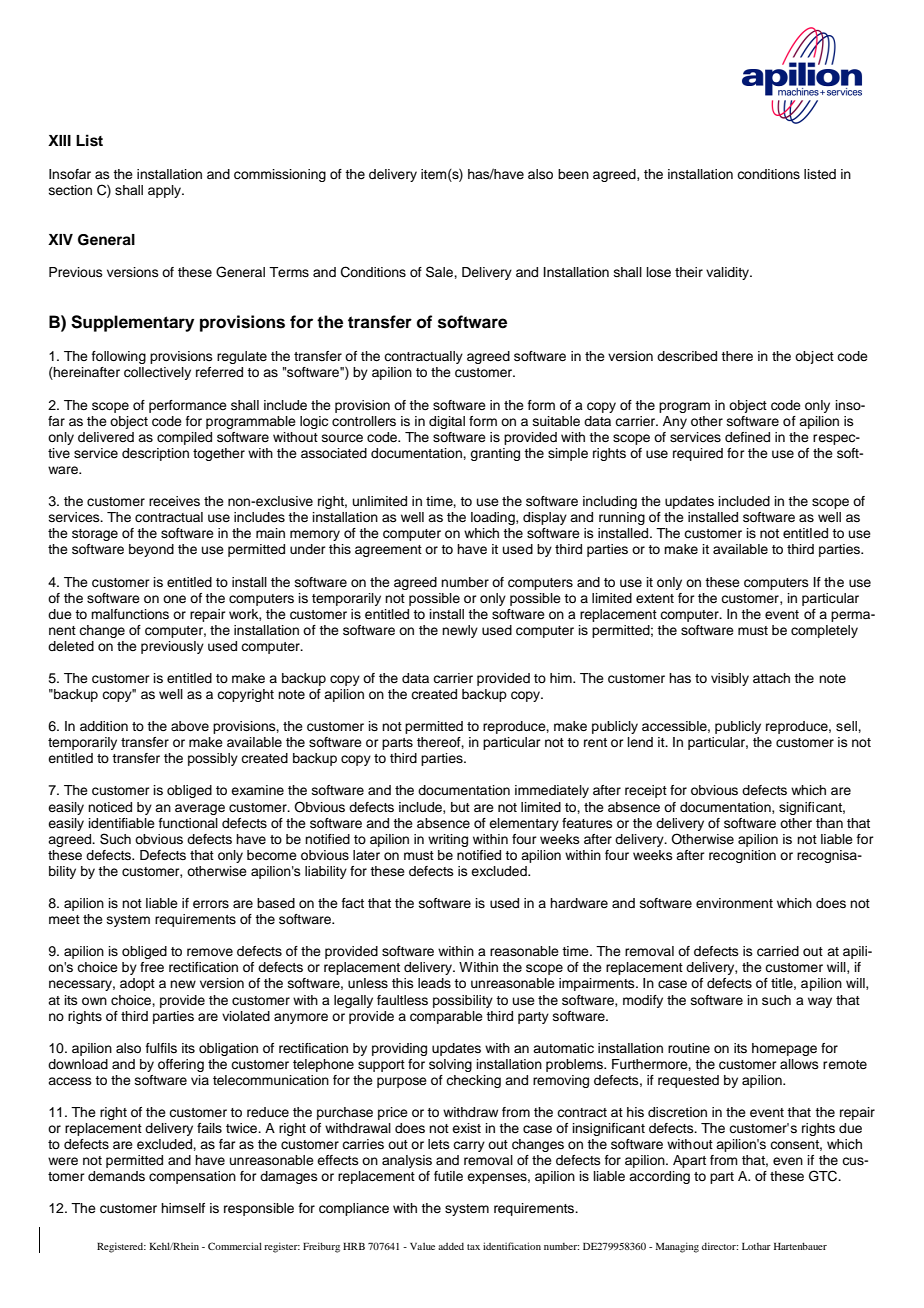 The width and height of the page is (924, 1308). What do you see at coordinates (771, 678) in the page?
I see `attach` at bounding box center [771, 678].
